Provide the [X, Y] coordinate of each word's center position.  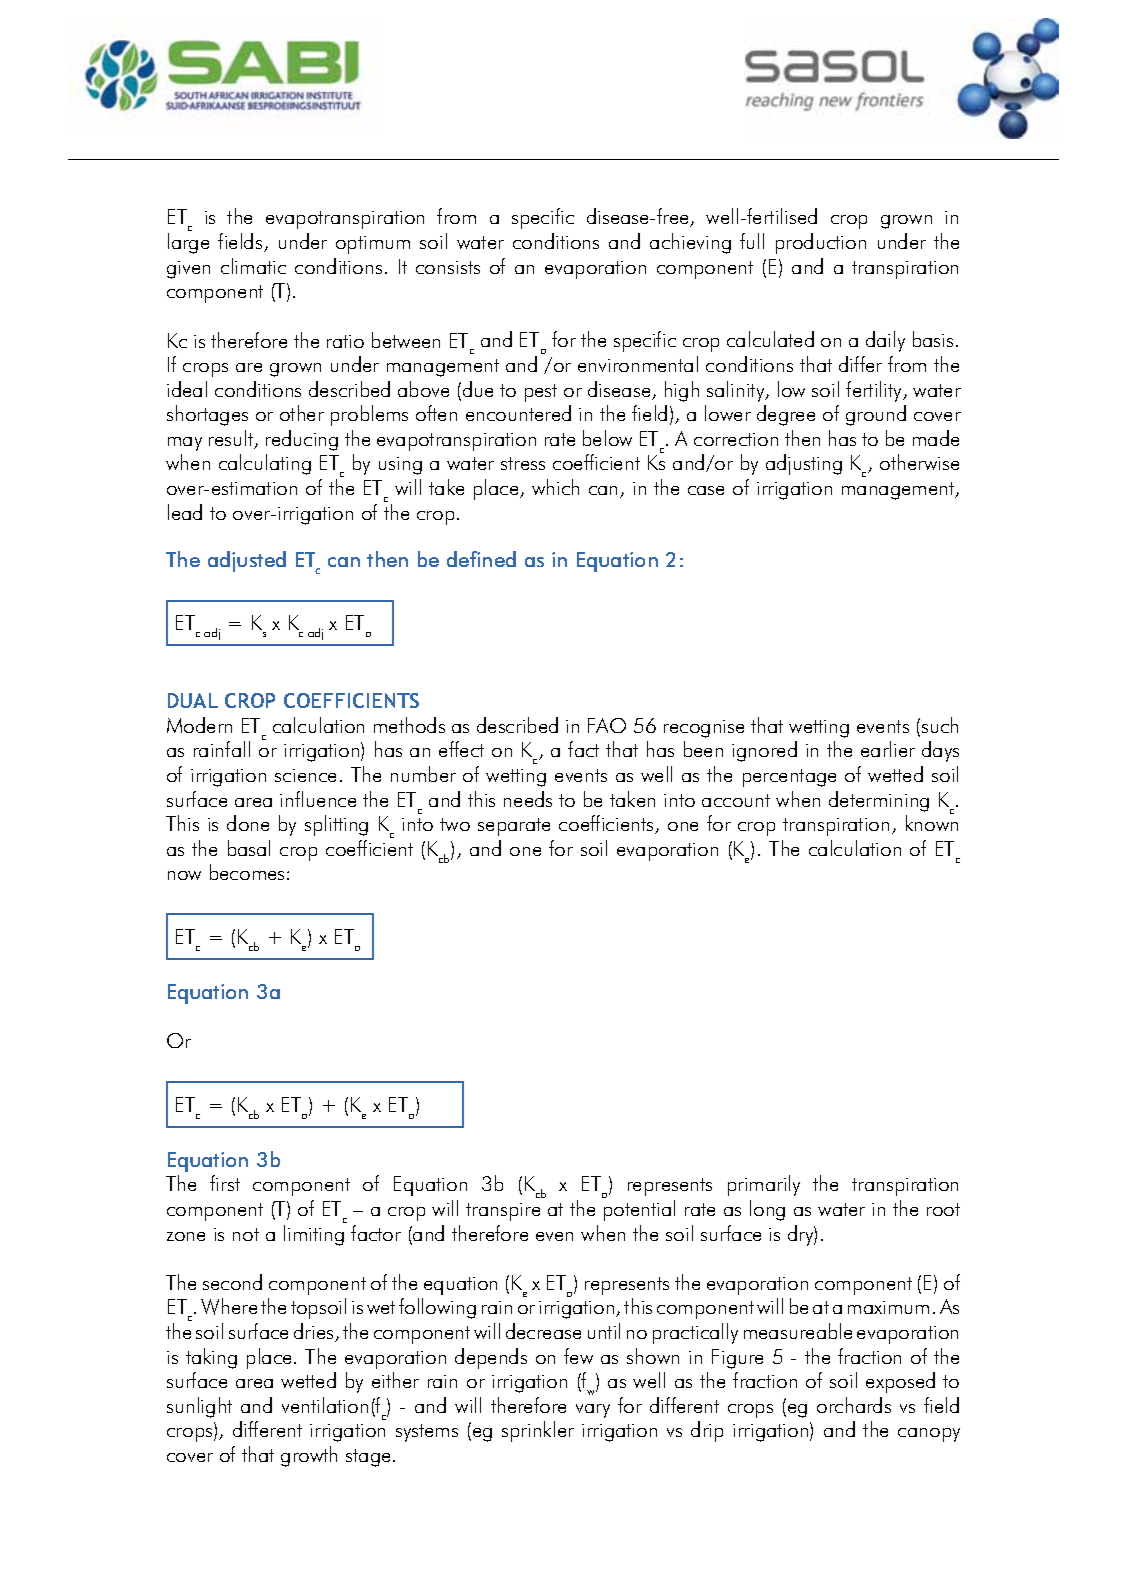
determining [879, 801]
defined [481, 559]
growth [309, 1456]
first [225, 1183]
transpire [503, 1212]
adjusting [804, 464]
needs [528, 799]
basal [249, 848]
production [821, 243]
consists [448, 267]
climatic [253, 266]
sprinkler [538, 1431]
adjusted [247, 561]
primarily [764, 1185]
